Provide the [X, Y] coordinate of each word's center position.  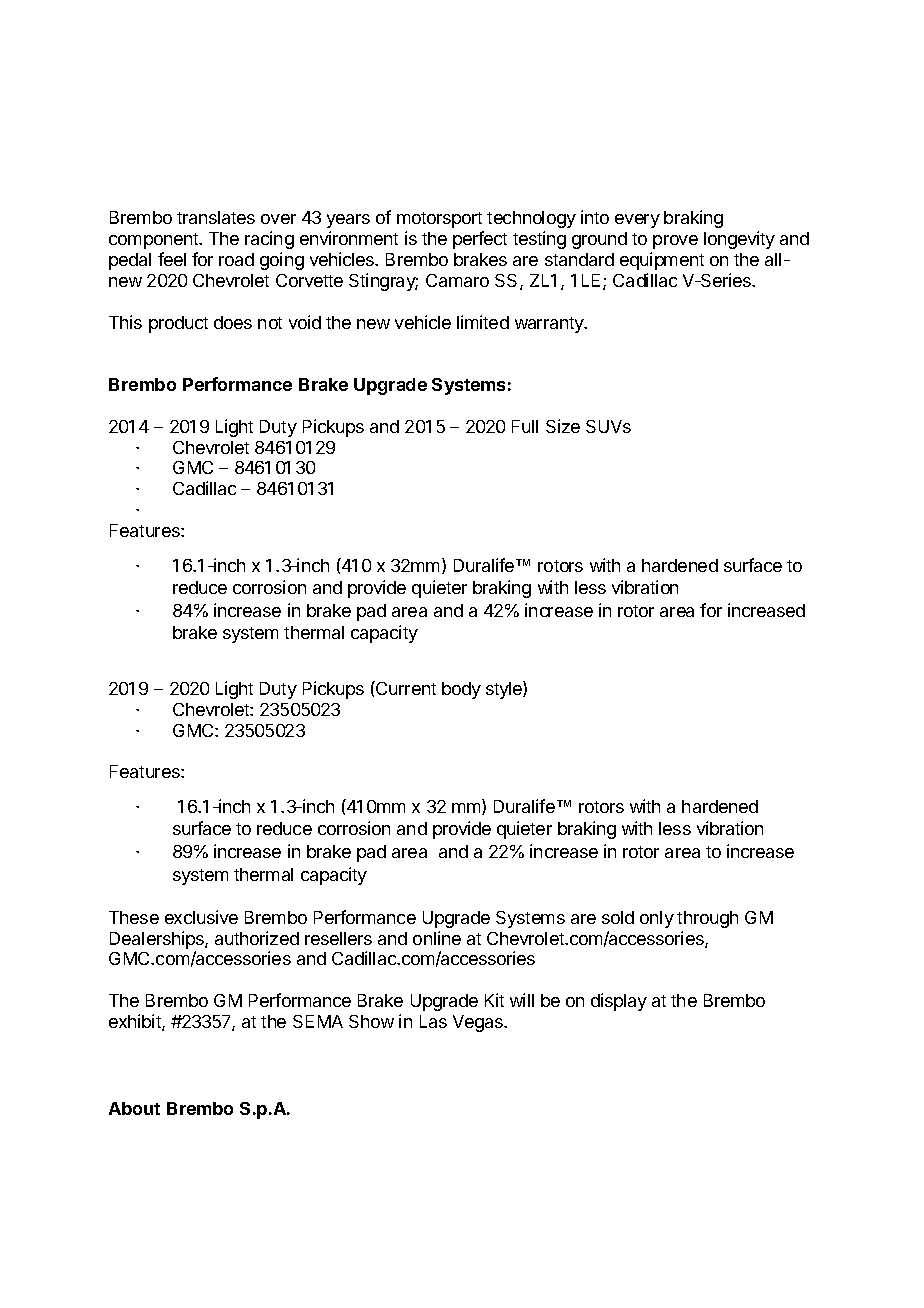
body [461, 690]
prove [675, 242]
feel [172, 259]
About [134, 1108]
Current [405, 688]
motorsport [439, 220]
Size [563, 426]
